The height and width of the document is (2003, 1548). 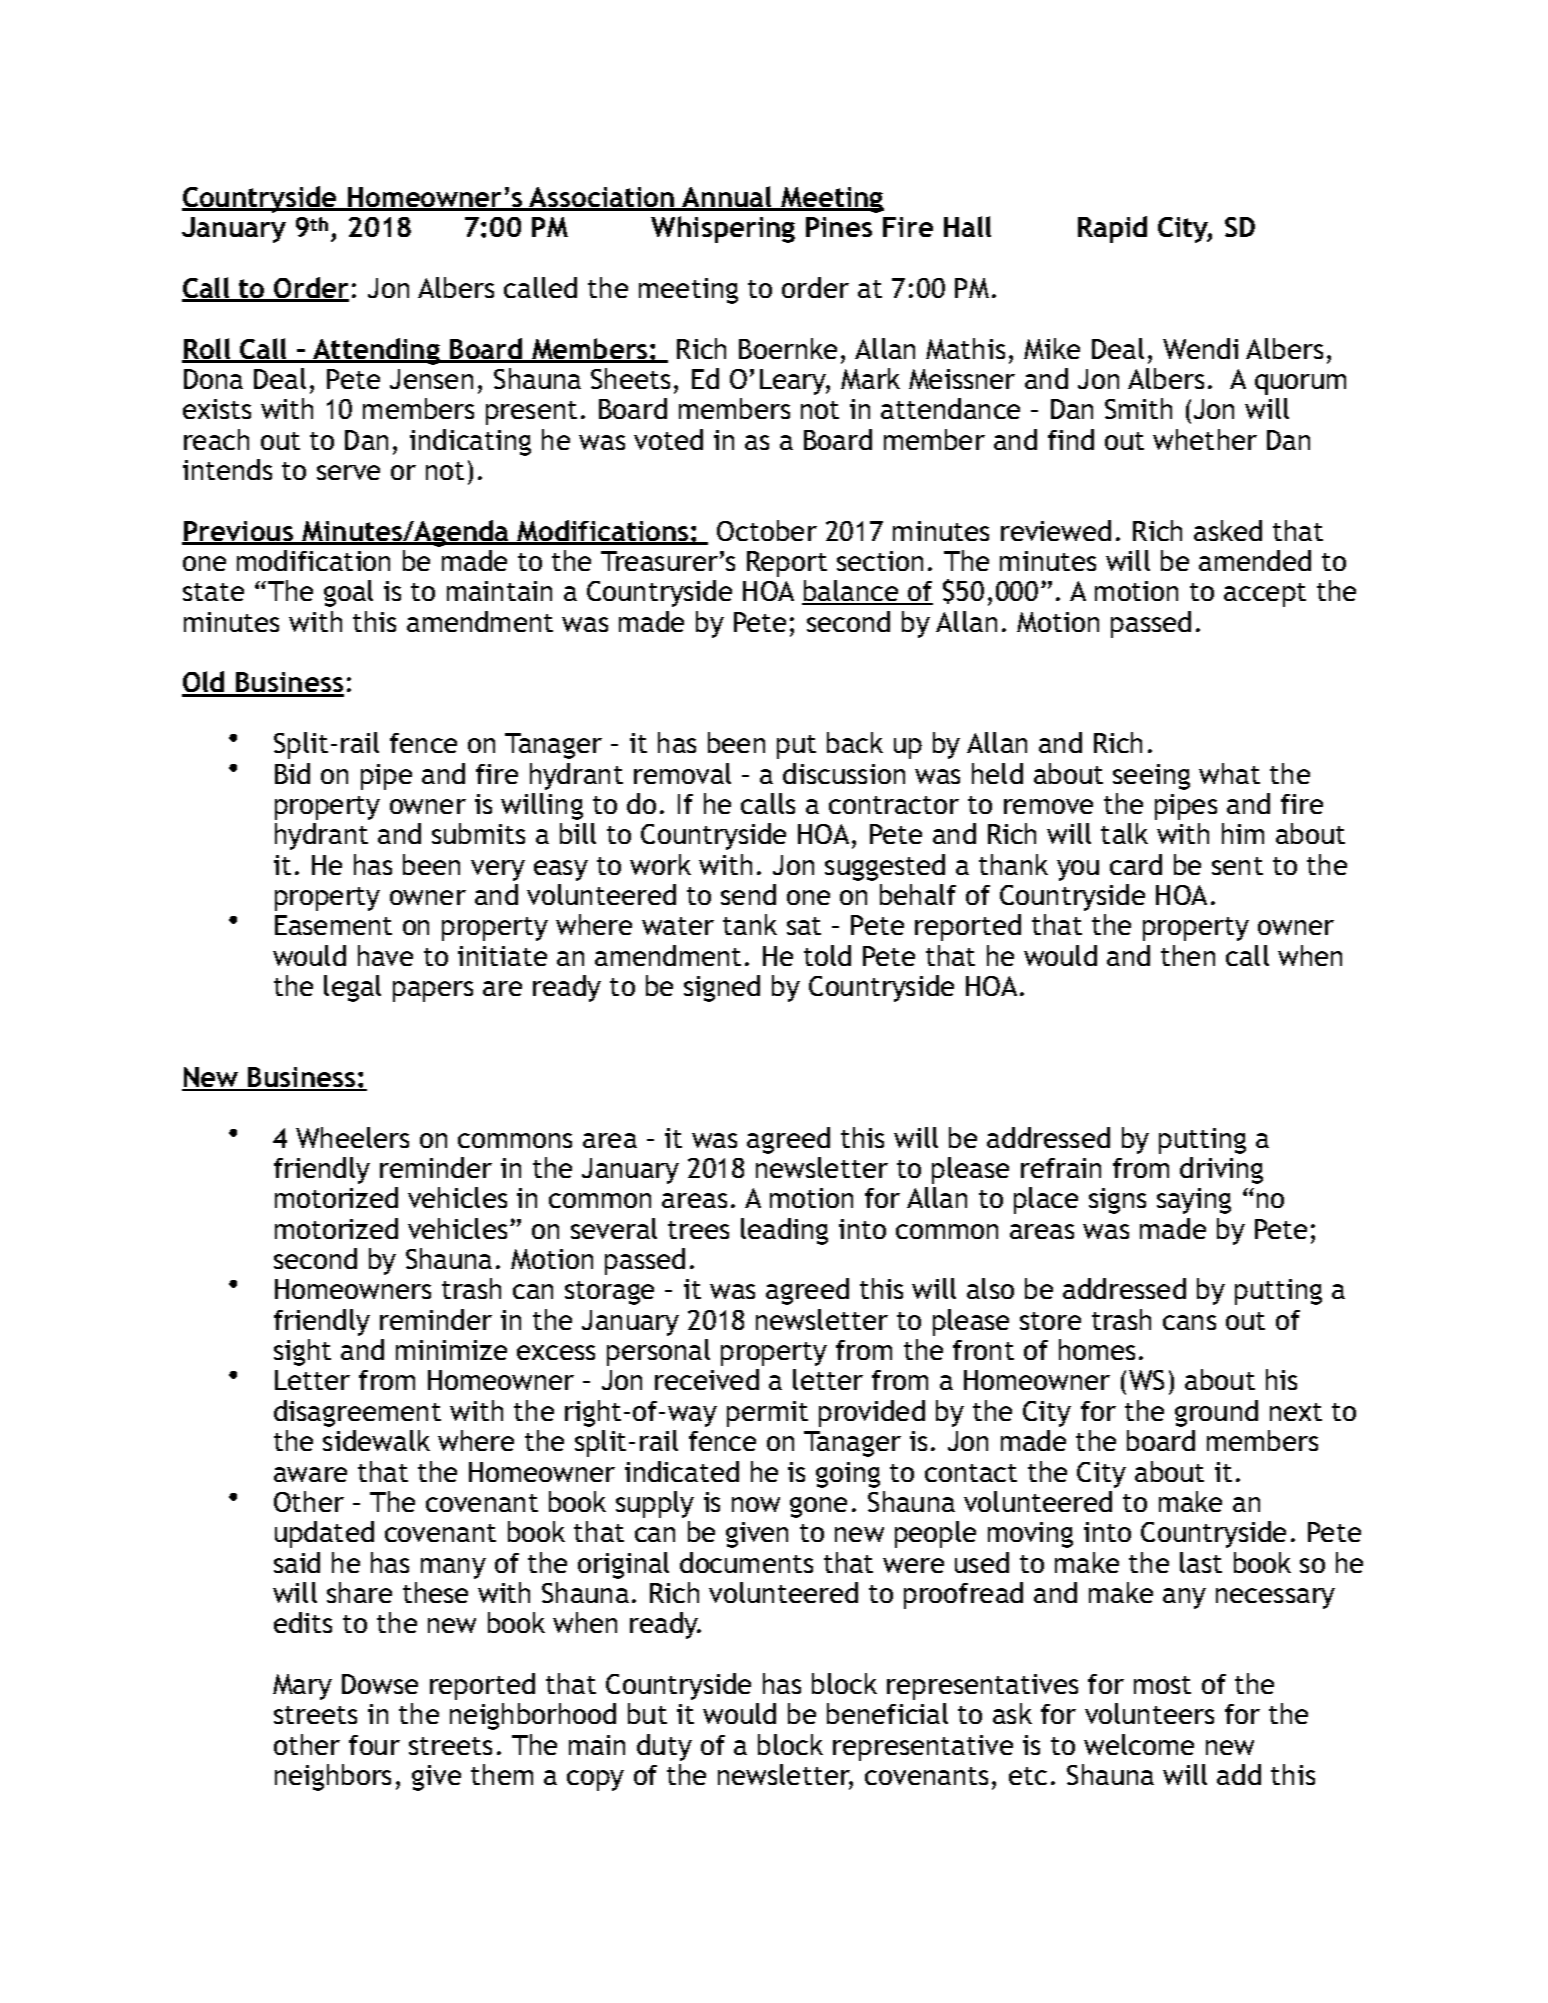 What do you see at coordinates (1188, 955) in the document?
I see `then` at bounding box center [1188, 955].
